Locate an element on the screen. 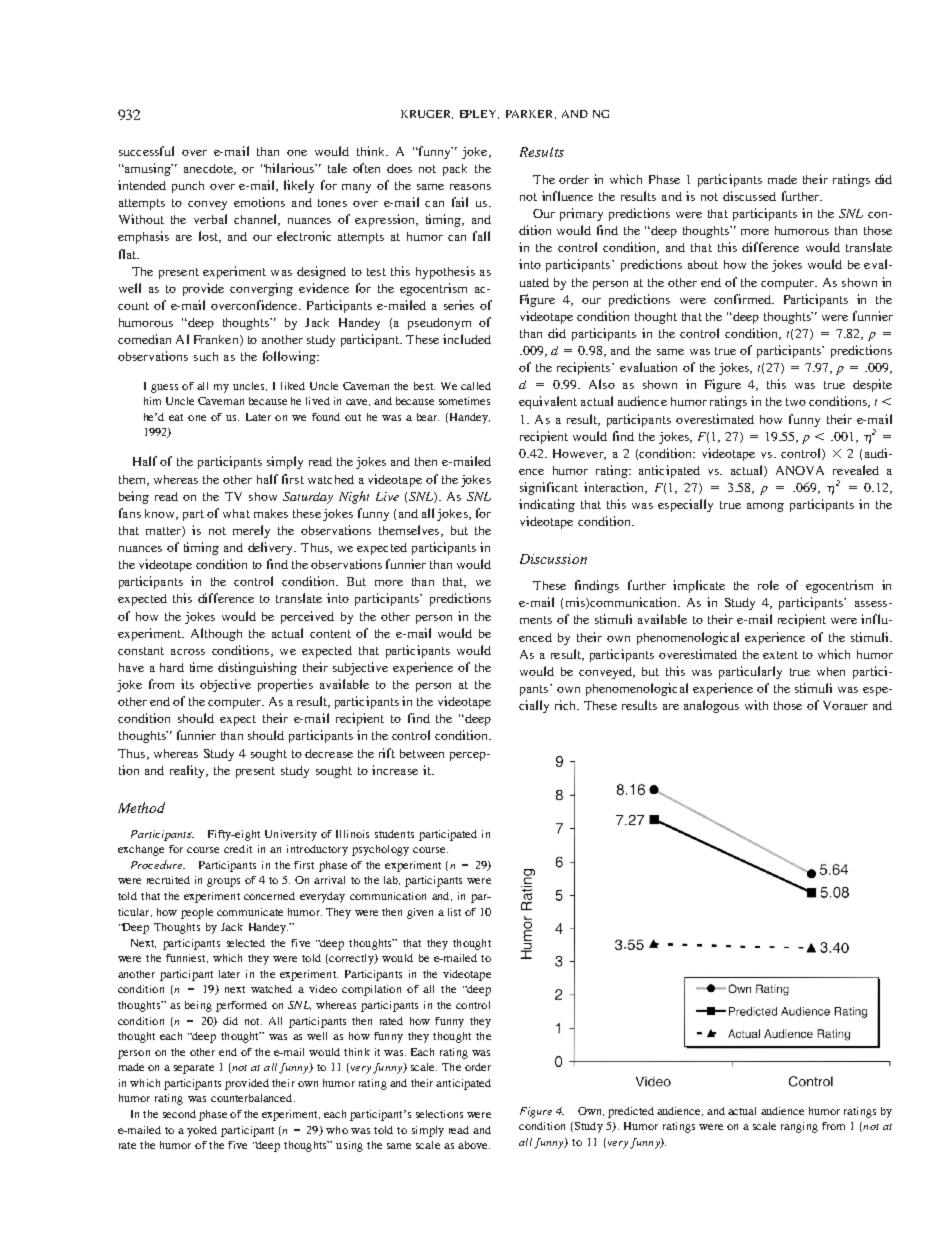 This screenshot has width=952, height=1233. above is located at coordinates (474, 1145).
